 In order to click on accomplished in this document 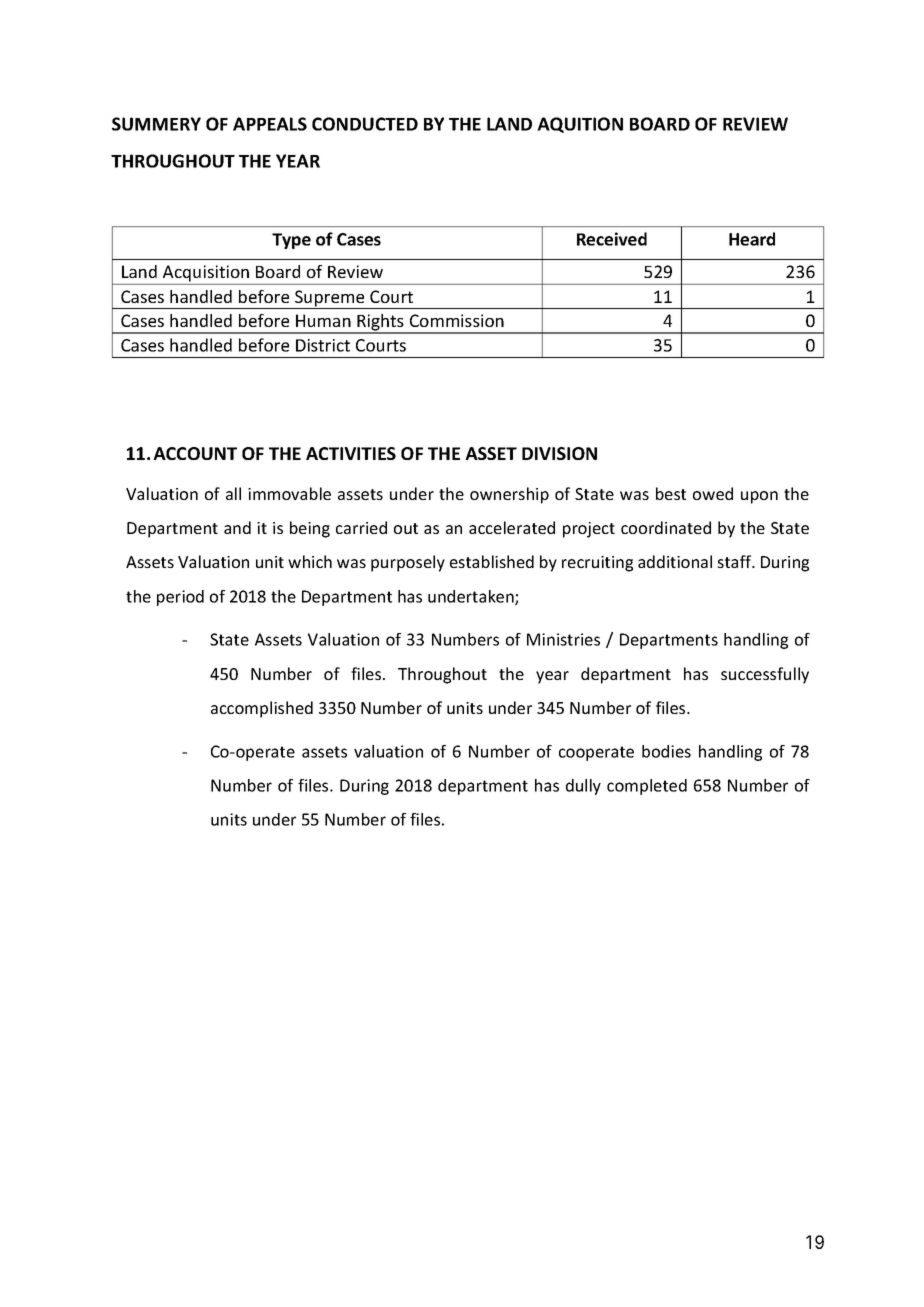, I will do `click(262, 709)`.
